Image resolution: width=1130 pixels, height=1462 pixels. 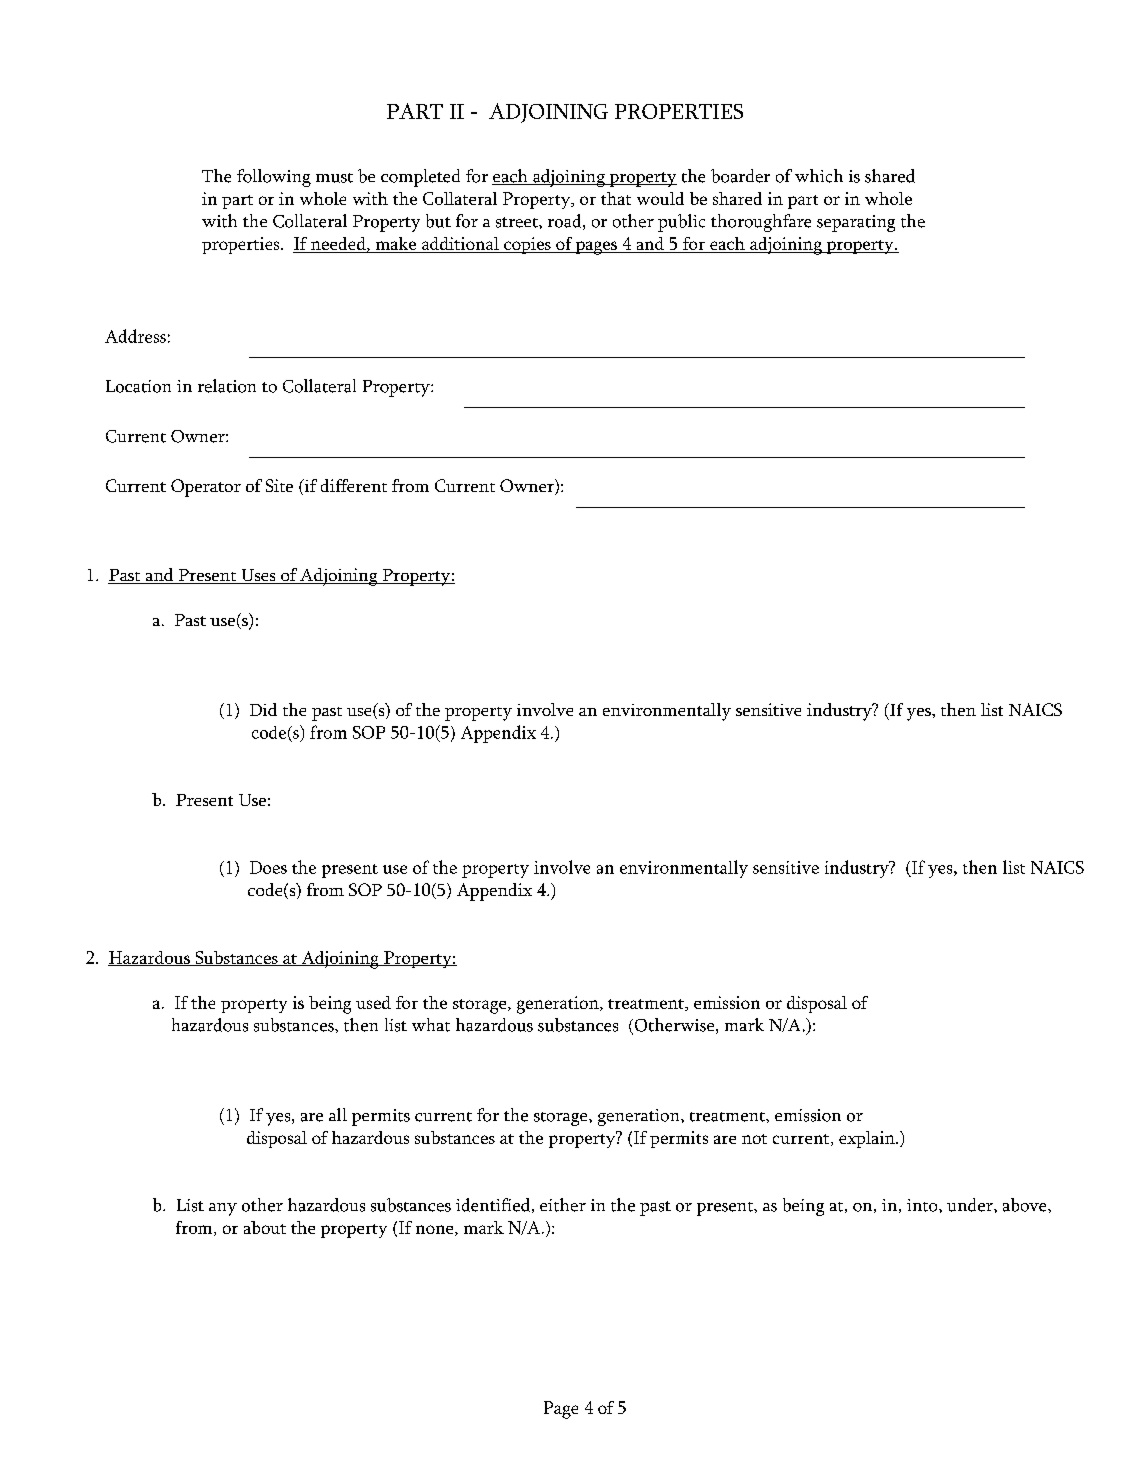 What do you see at coordinates (616, 198) in the page?
I see `that` at bounding box center [616, 198].
